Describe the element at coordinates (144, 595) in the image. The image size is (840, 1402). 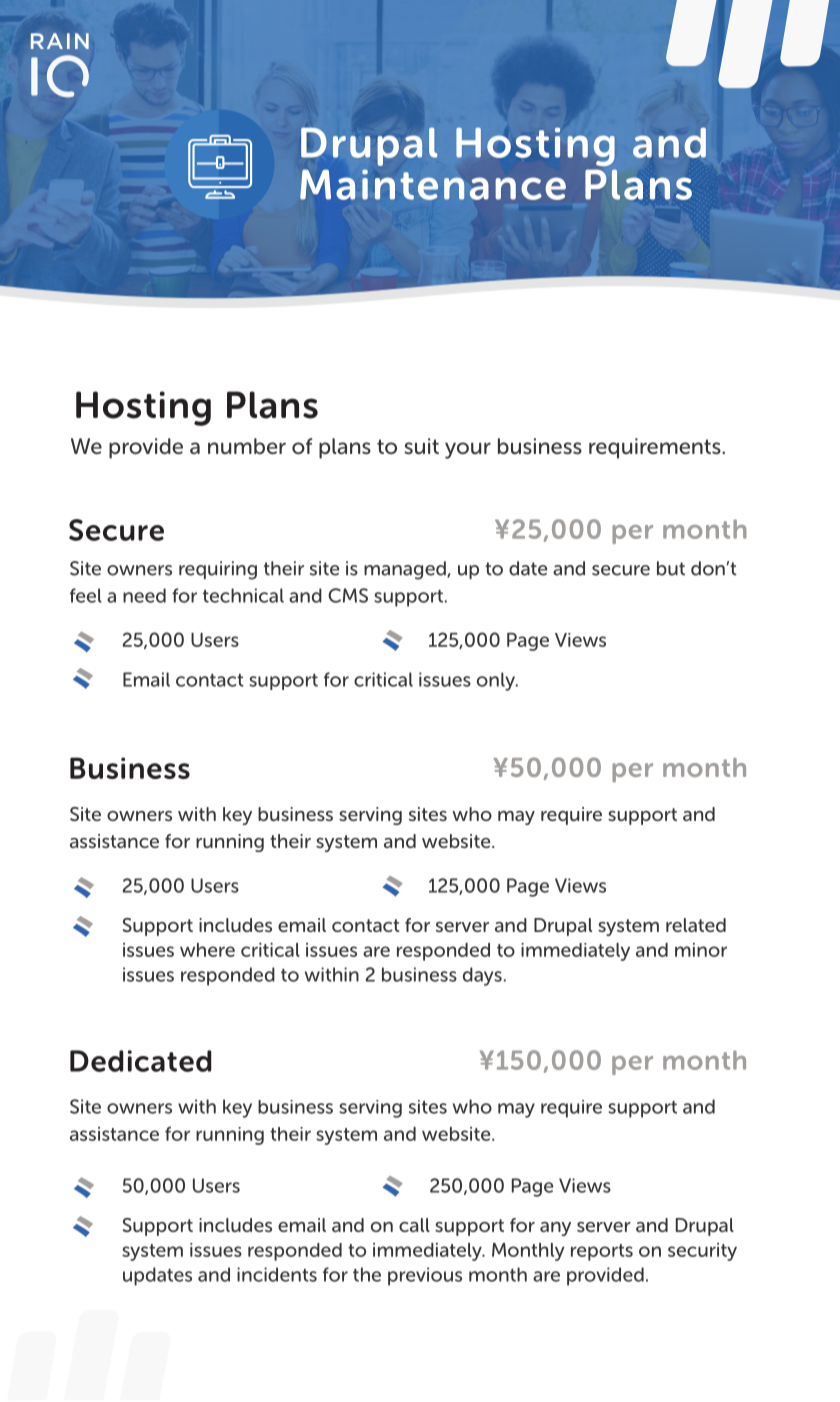
I see `need` at that location.
